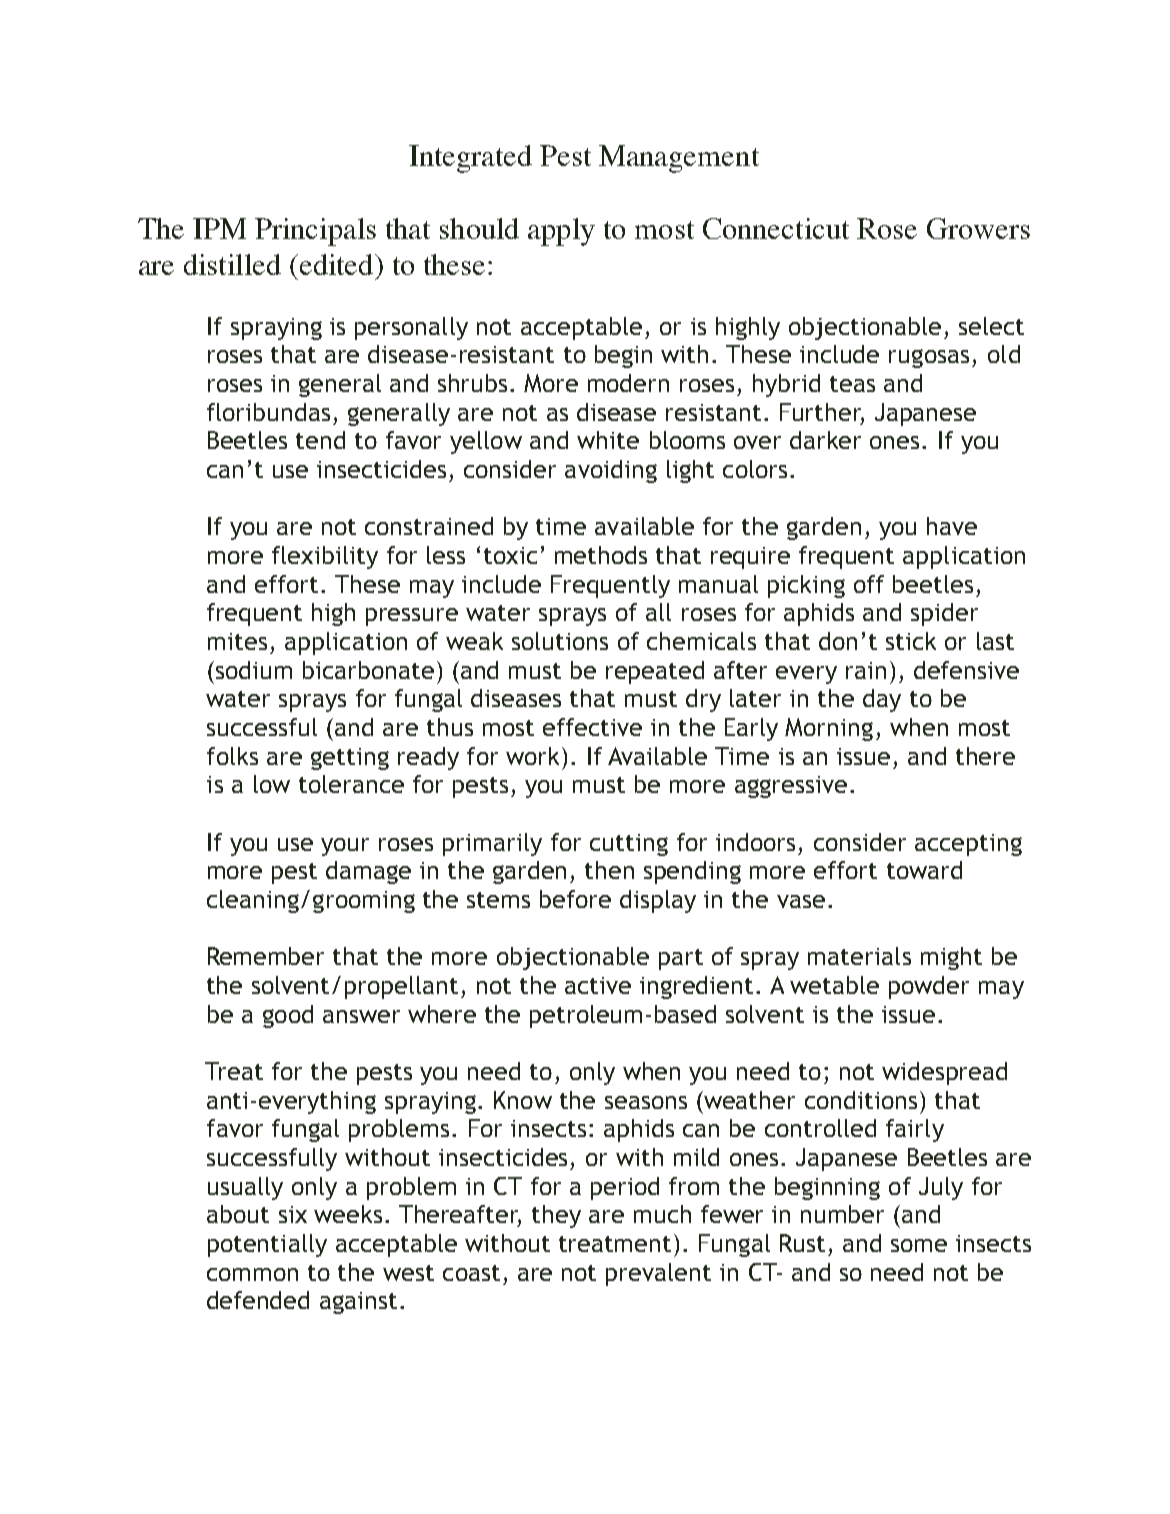 This screenshot has height=1514, width=1170. I want to click on Principals, so click(315, 232).
